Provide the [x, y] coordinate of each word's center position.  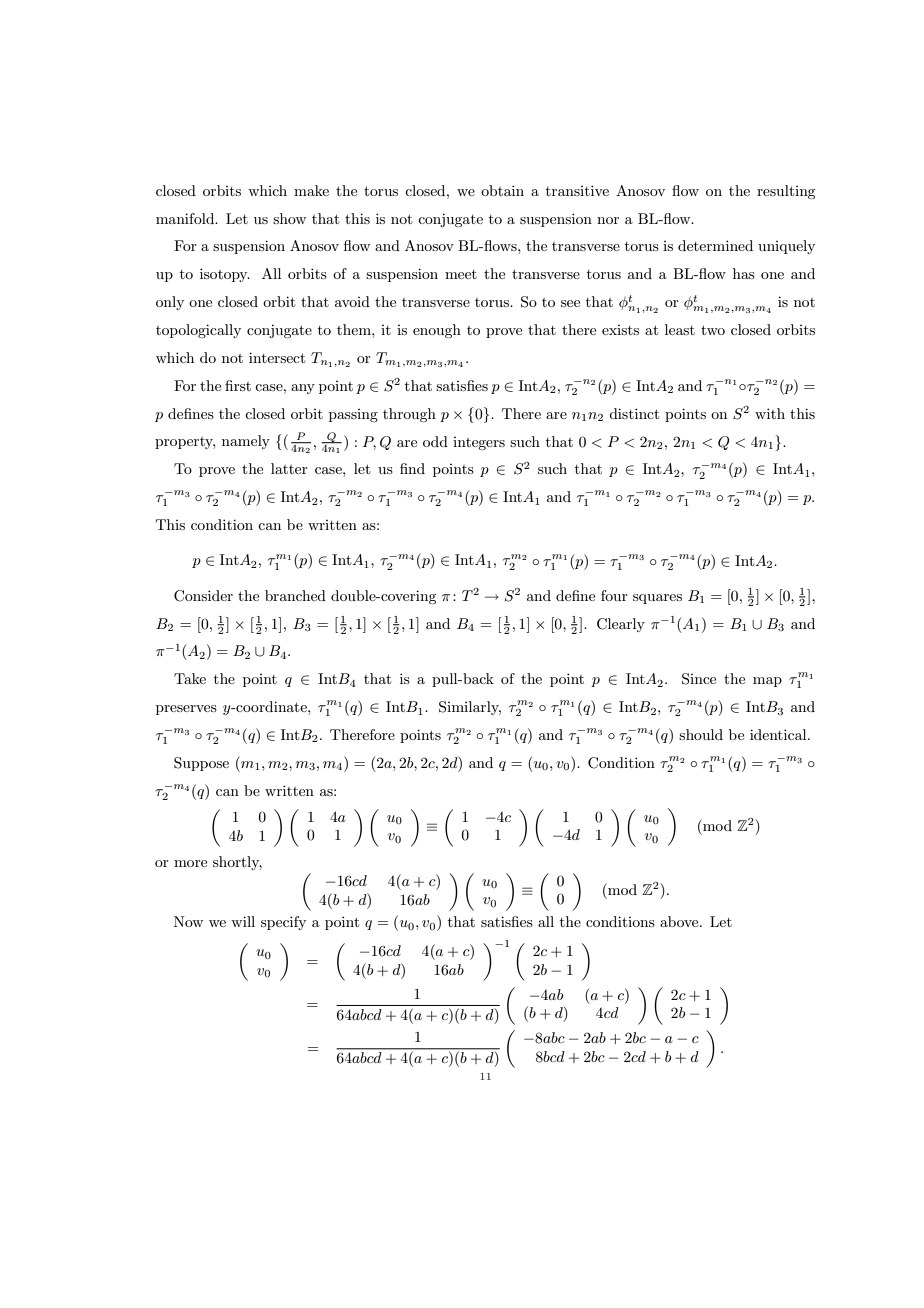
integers [479, 443]
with [770, 413]
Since [699, 679]
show [289, 218]
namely [246, 442]
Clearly [621, 625]
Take [190, 678]
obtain [502, 190]
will [243, 921]
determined [715, 245]
